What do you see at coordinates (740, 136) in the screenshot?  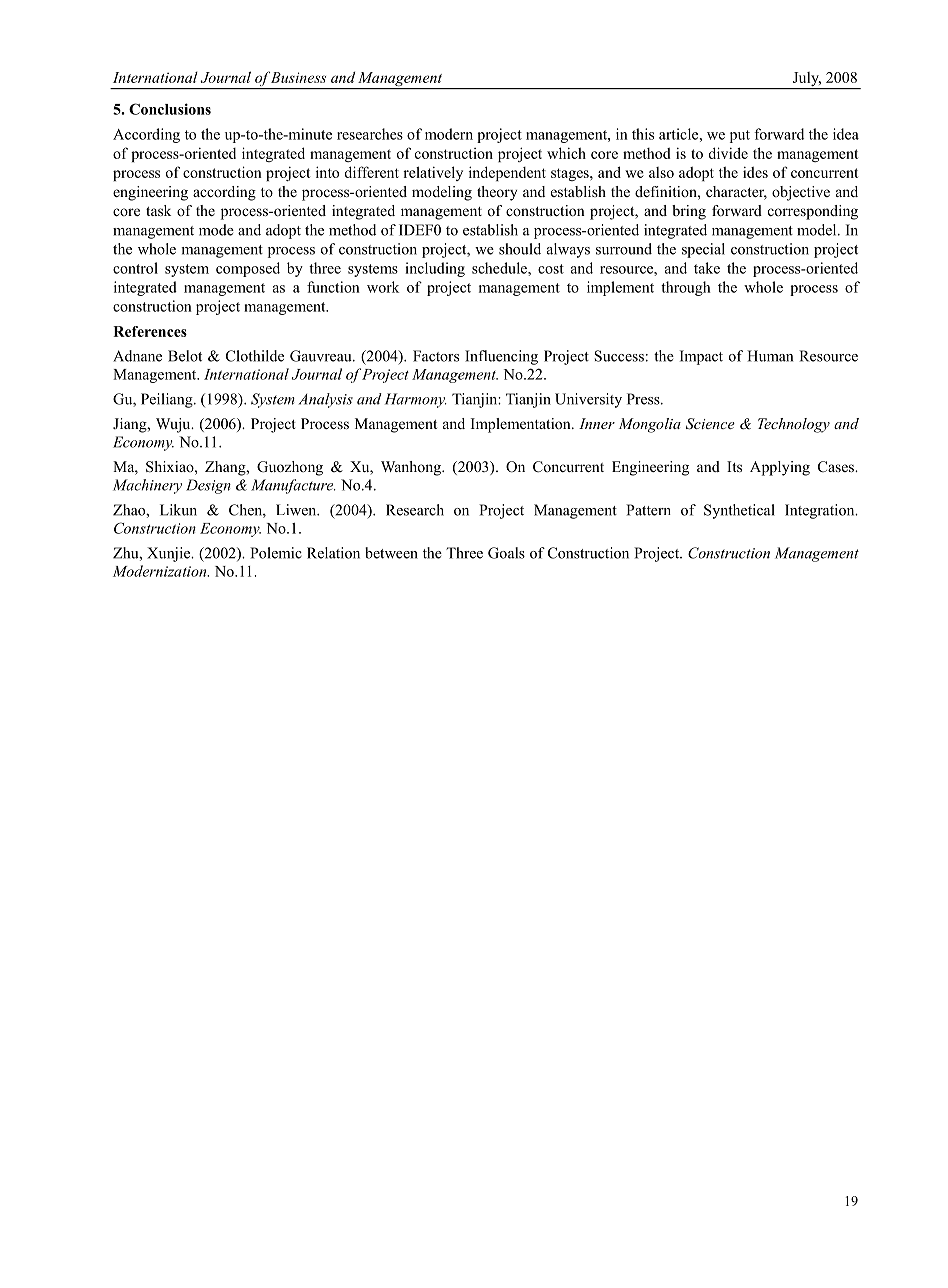 I see `put` at bounding box center [740, 136].
